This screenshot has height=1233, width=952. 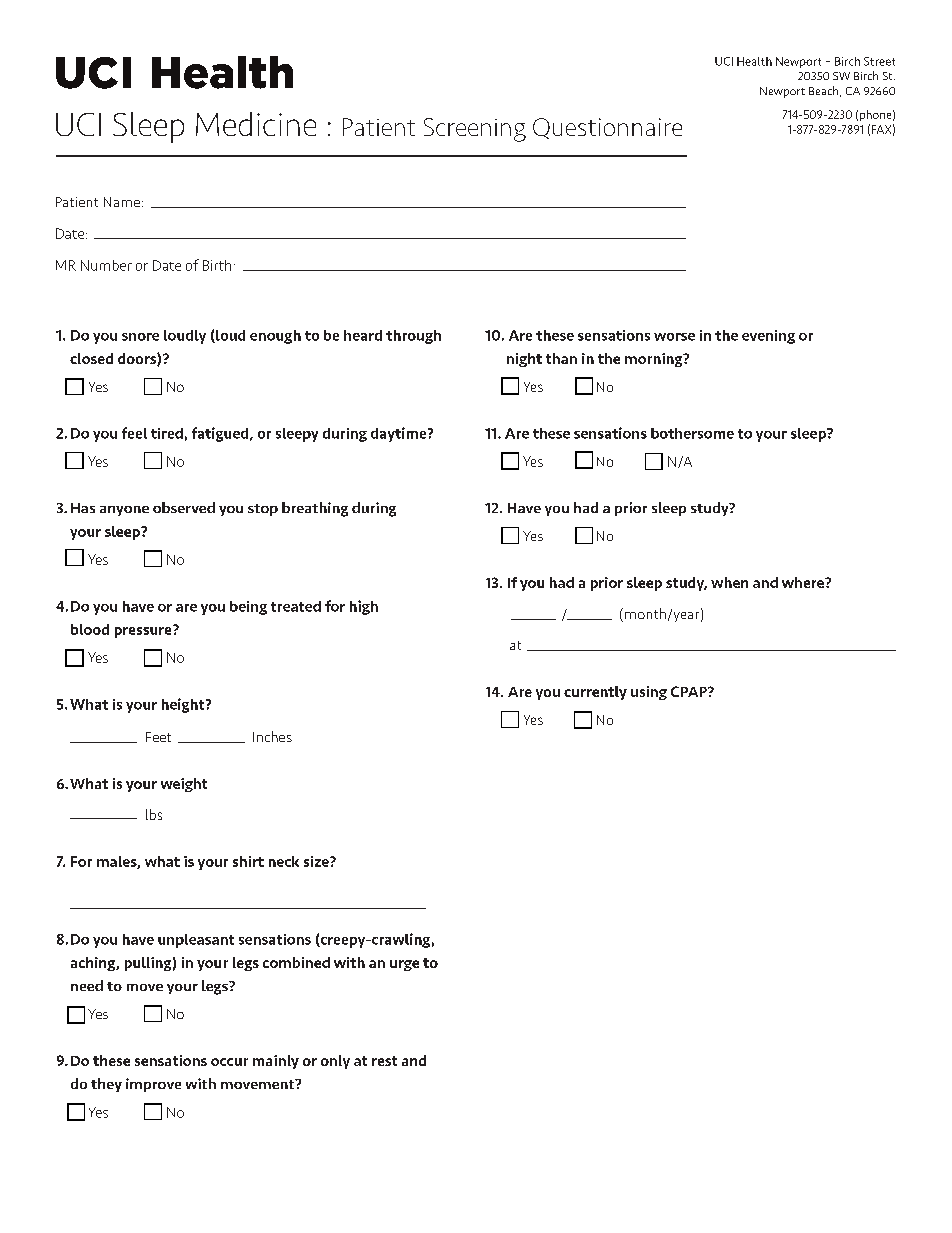 What do you see at coordinates (229, 1062) in the screenshot?
I see `occur` at bounding box center [229, 1062].
